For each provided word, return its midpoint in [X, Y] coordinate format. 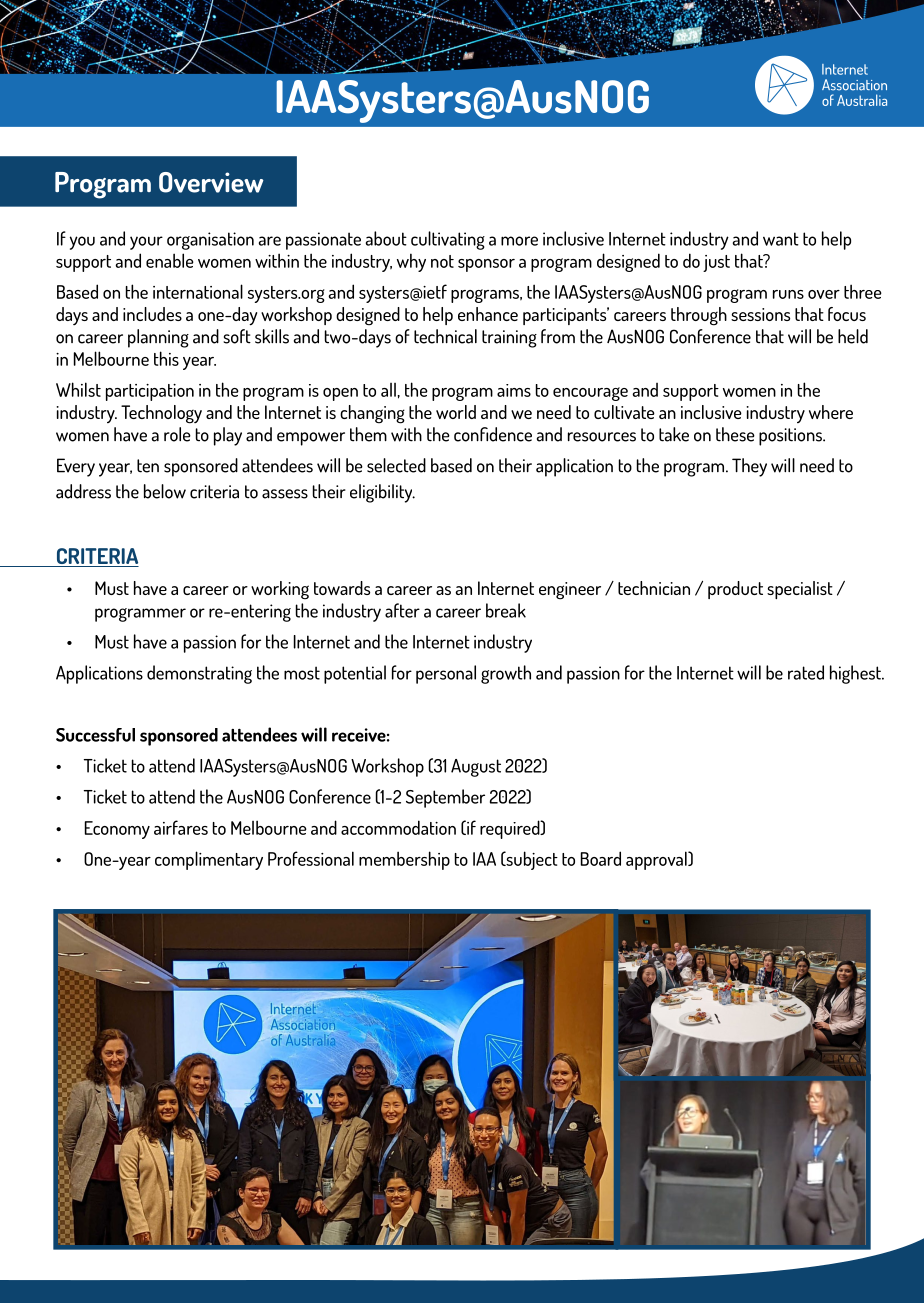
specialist [800, 590]
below [165, 491]
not [442, 261]
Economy [117, 830]
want [781, 239]
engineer [570, 591]
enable [170, 260]
